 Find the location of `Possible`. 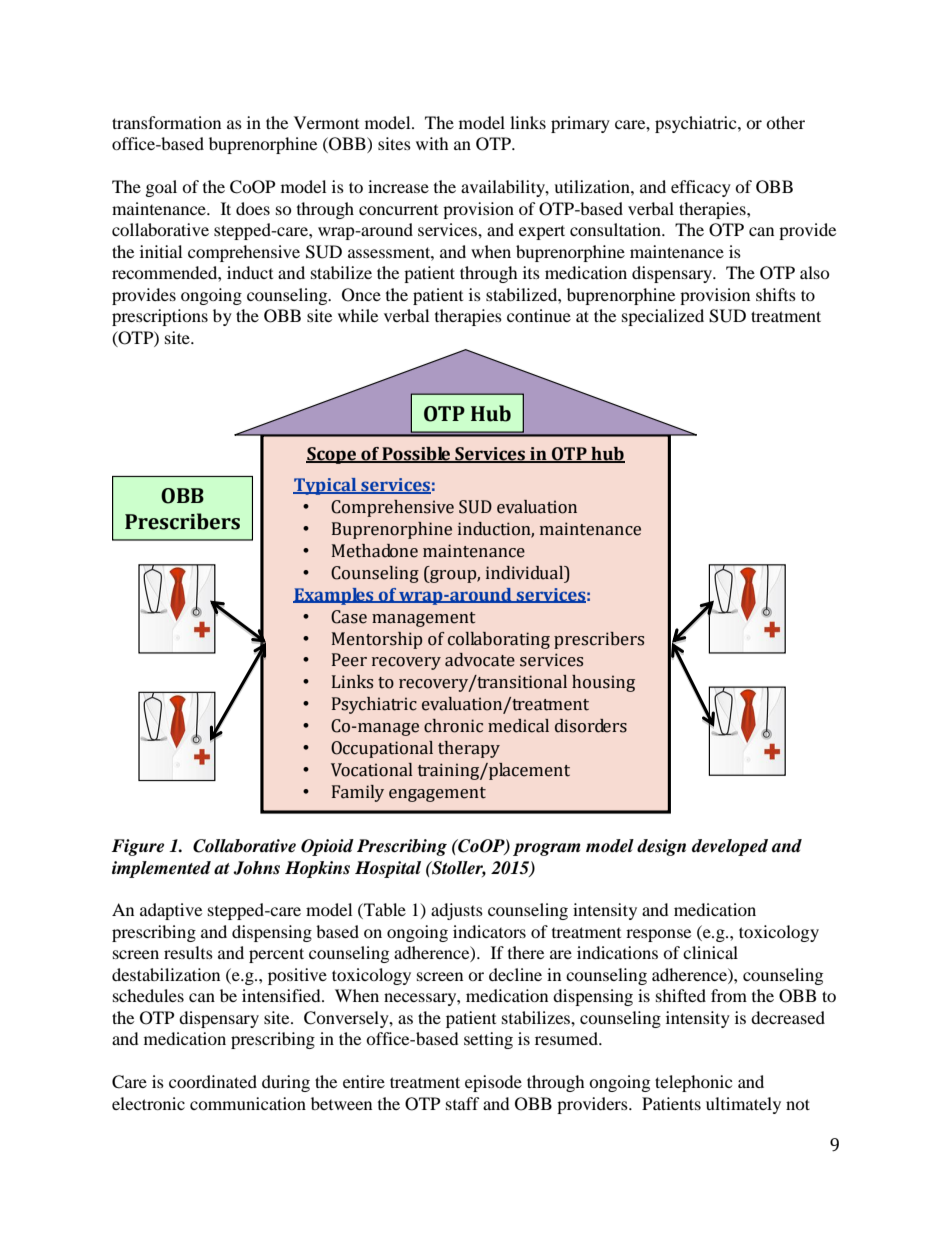

Possible is located at coordinates (416, 455).
